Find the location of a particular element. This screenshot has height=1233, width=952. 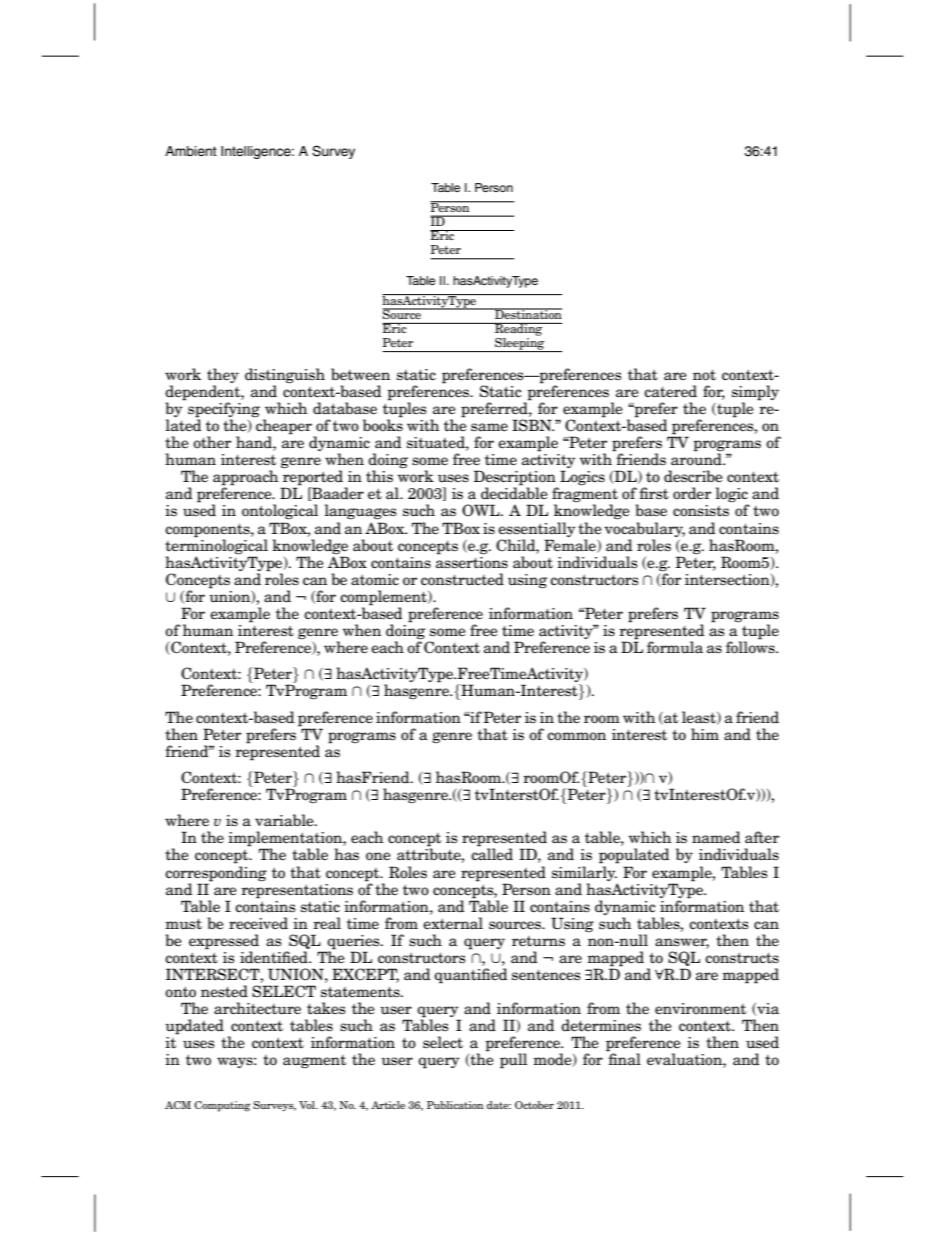

Destination is located at coordinates (527, 313).
